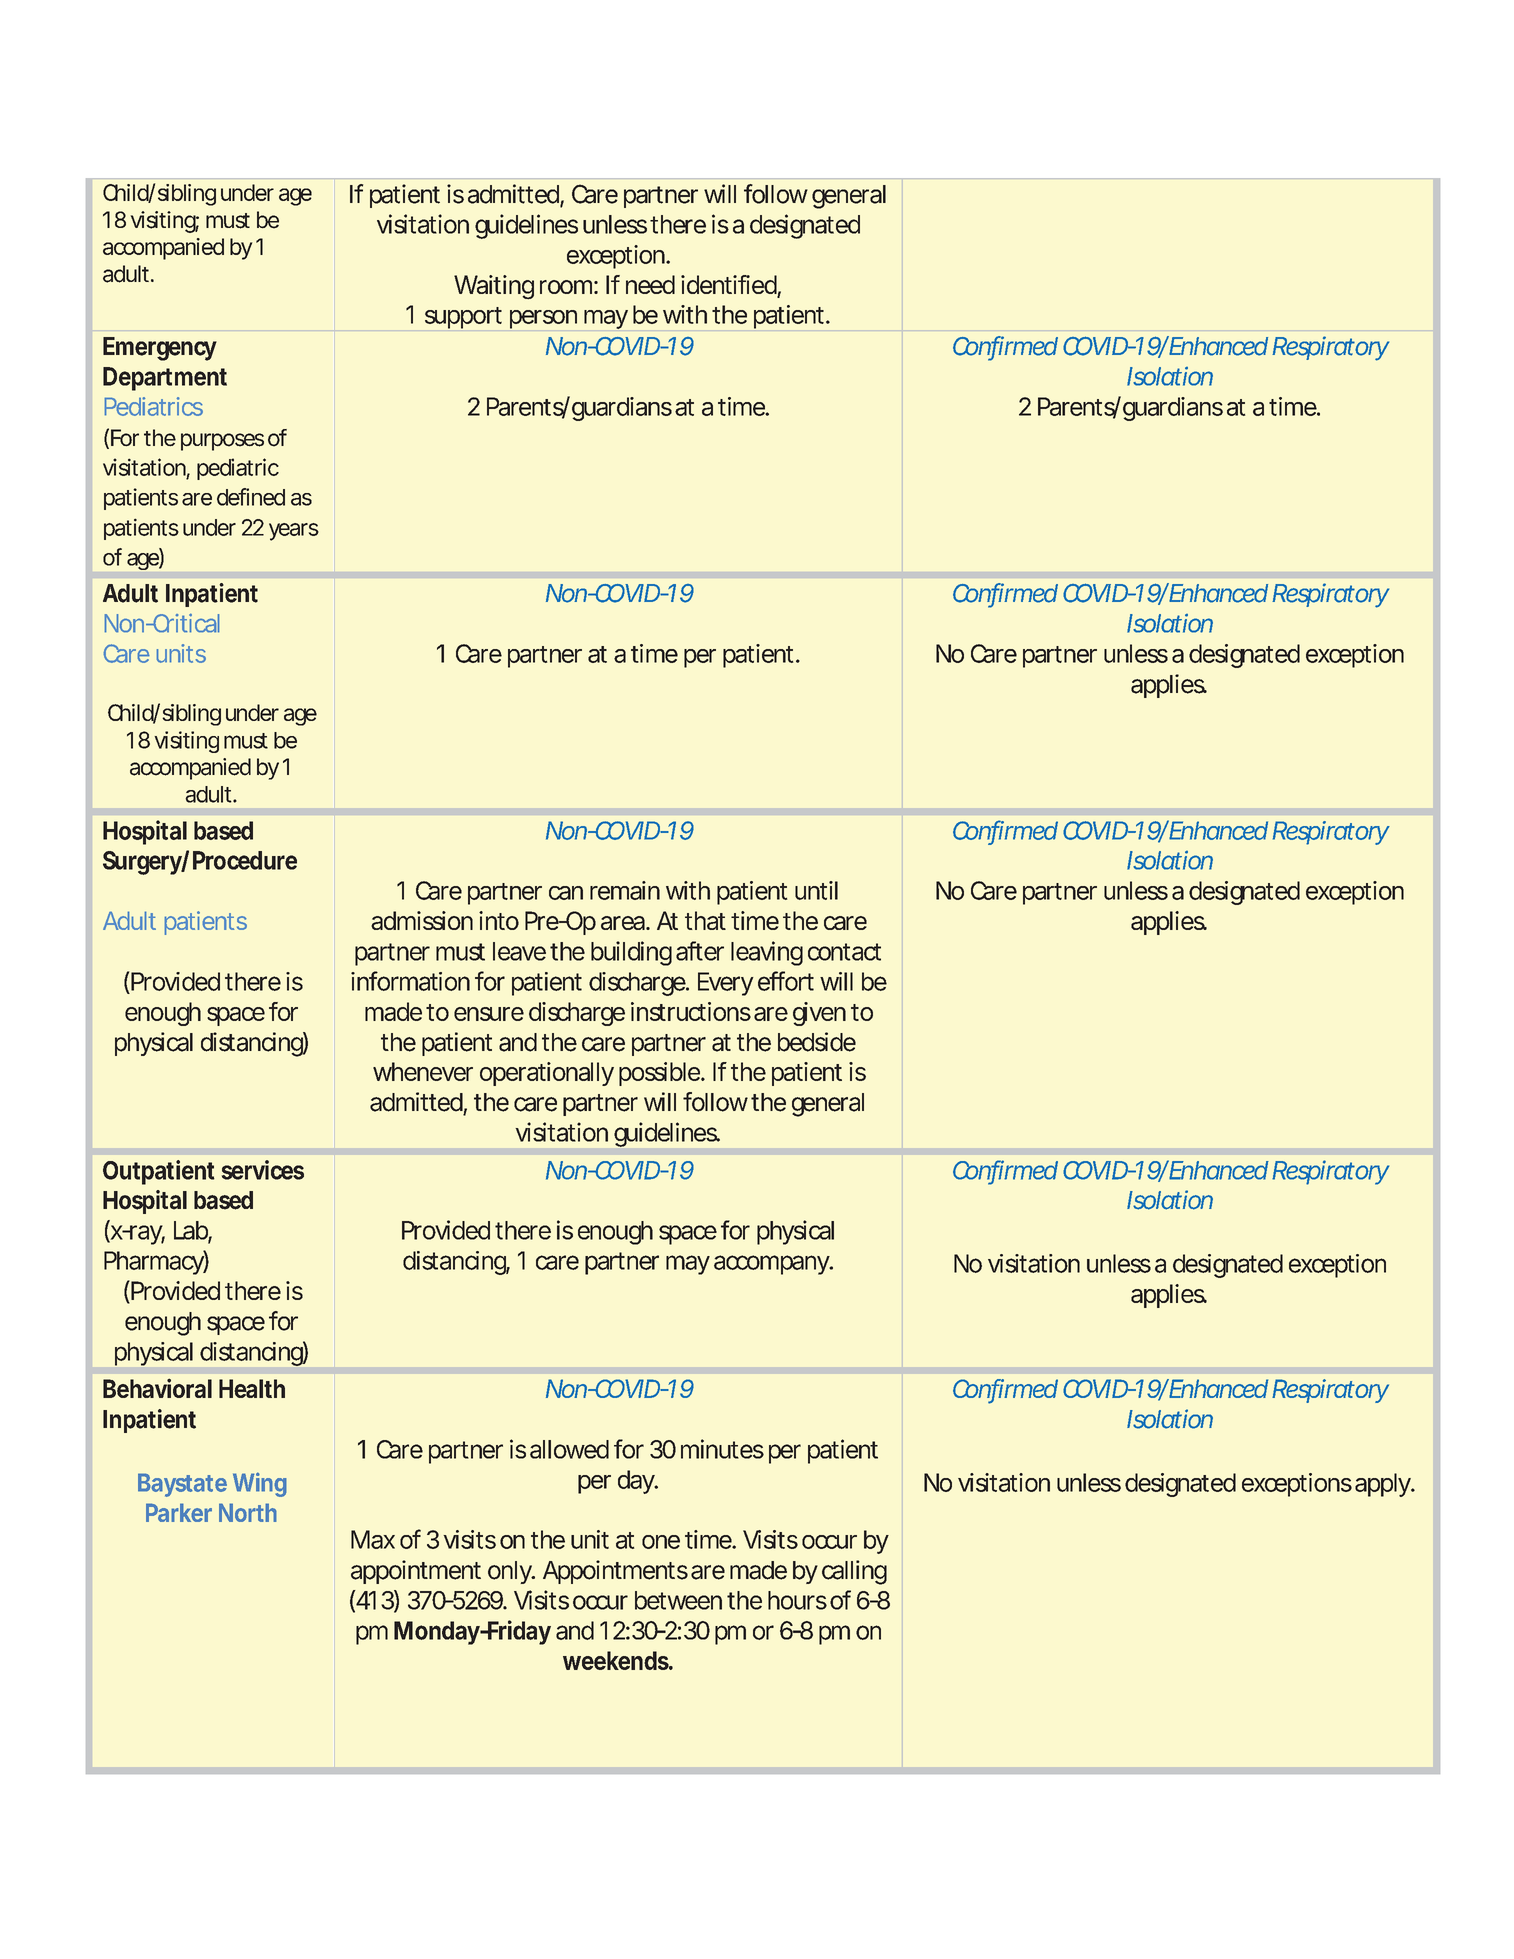 This image has height=1959, width=1514. What do you see at coordinates (817, 1042) in the image?
I see `bedside` at bounding box center [817, 1042].
